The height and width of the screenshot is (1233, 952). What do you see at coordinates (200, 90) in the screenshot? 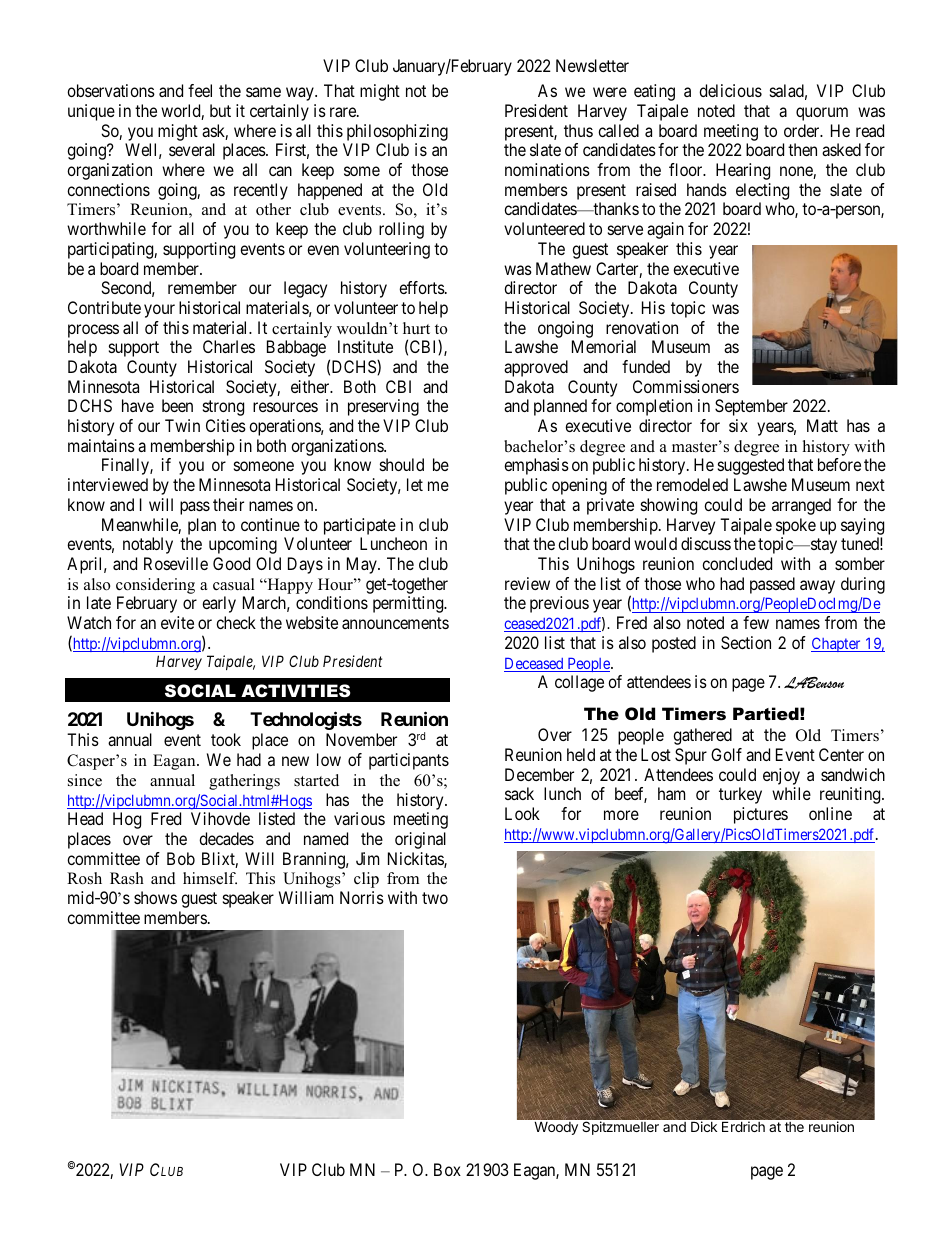
I see `feel` at bounding box center [200, 90].
